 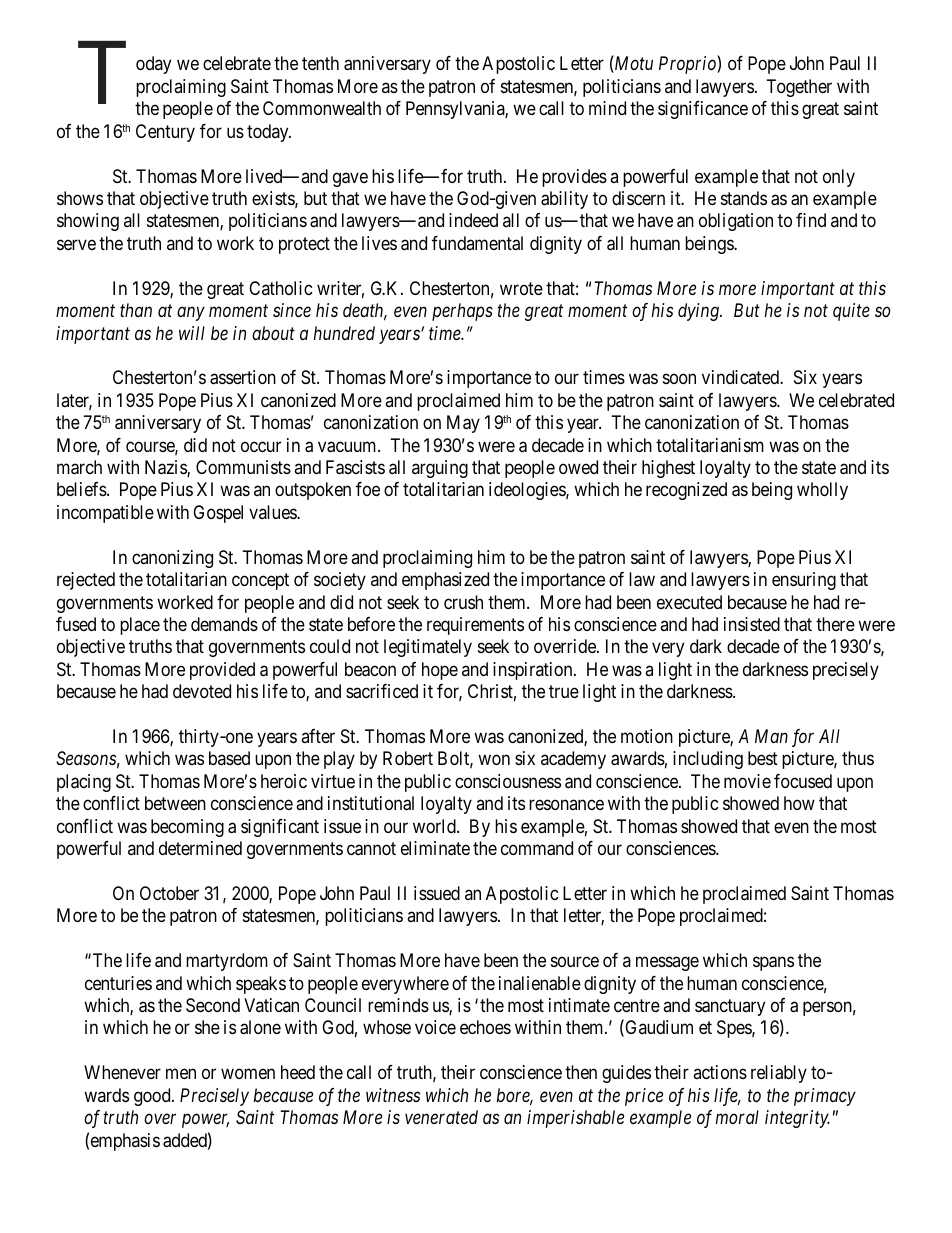 What do you see at coordinates (779, 1074) in the screenshot?
I see `reliably` at bounding box center [779, 1074].
